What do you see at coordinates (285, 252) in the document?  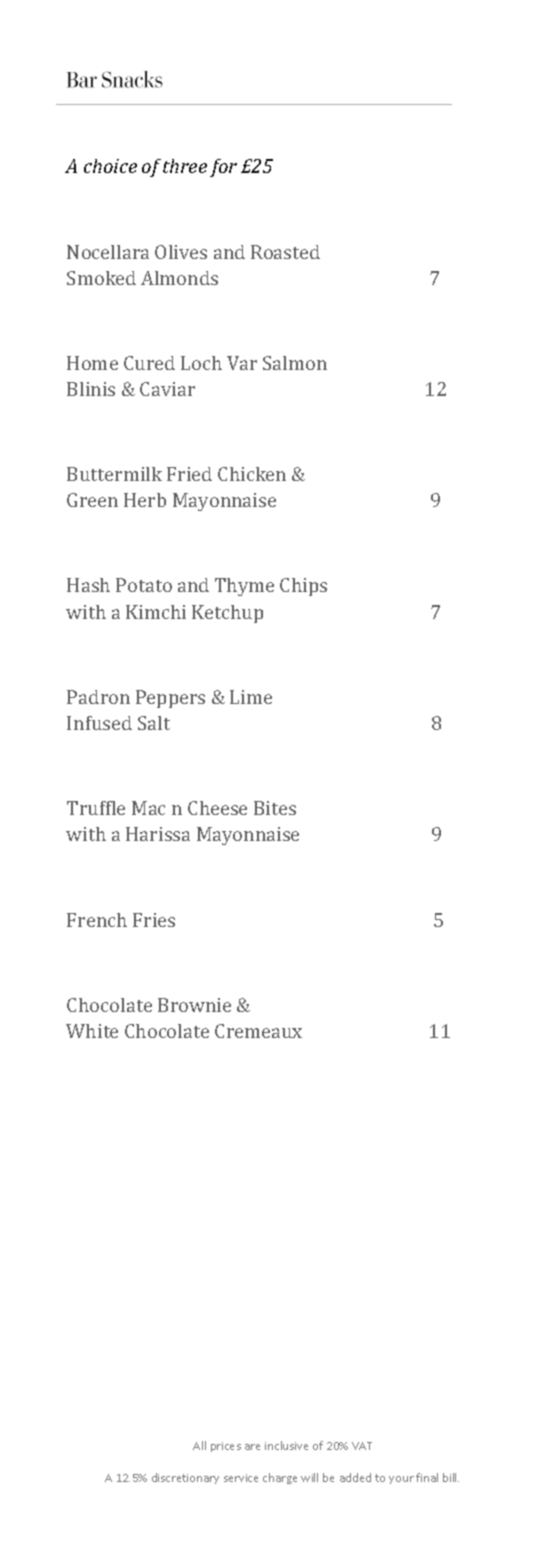 I see `Roasted` at bounding box center [285, 252].
